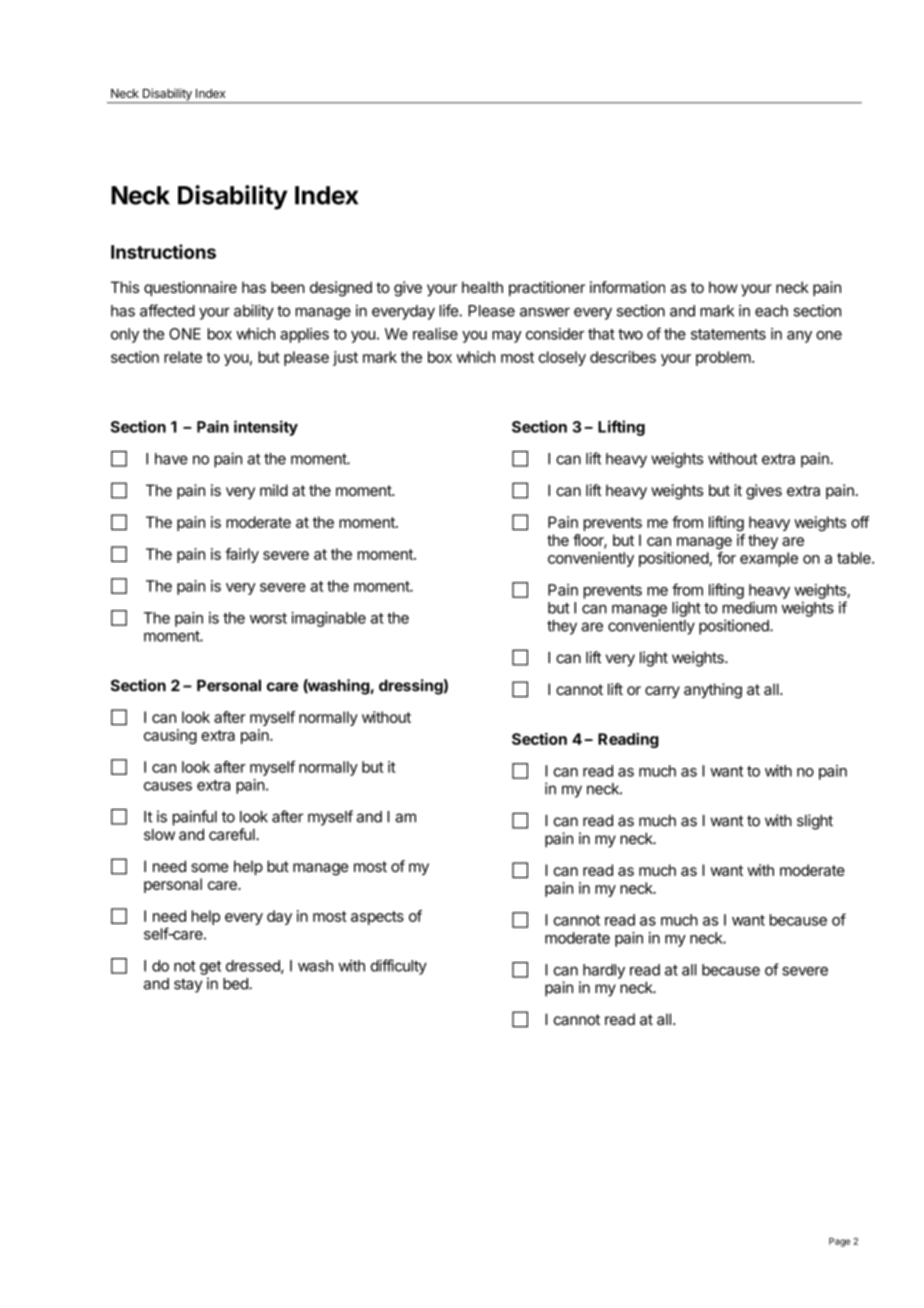  Describe the element at coordinates (839, 1242) in the page. I see `Page` at that location.
